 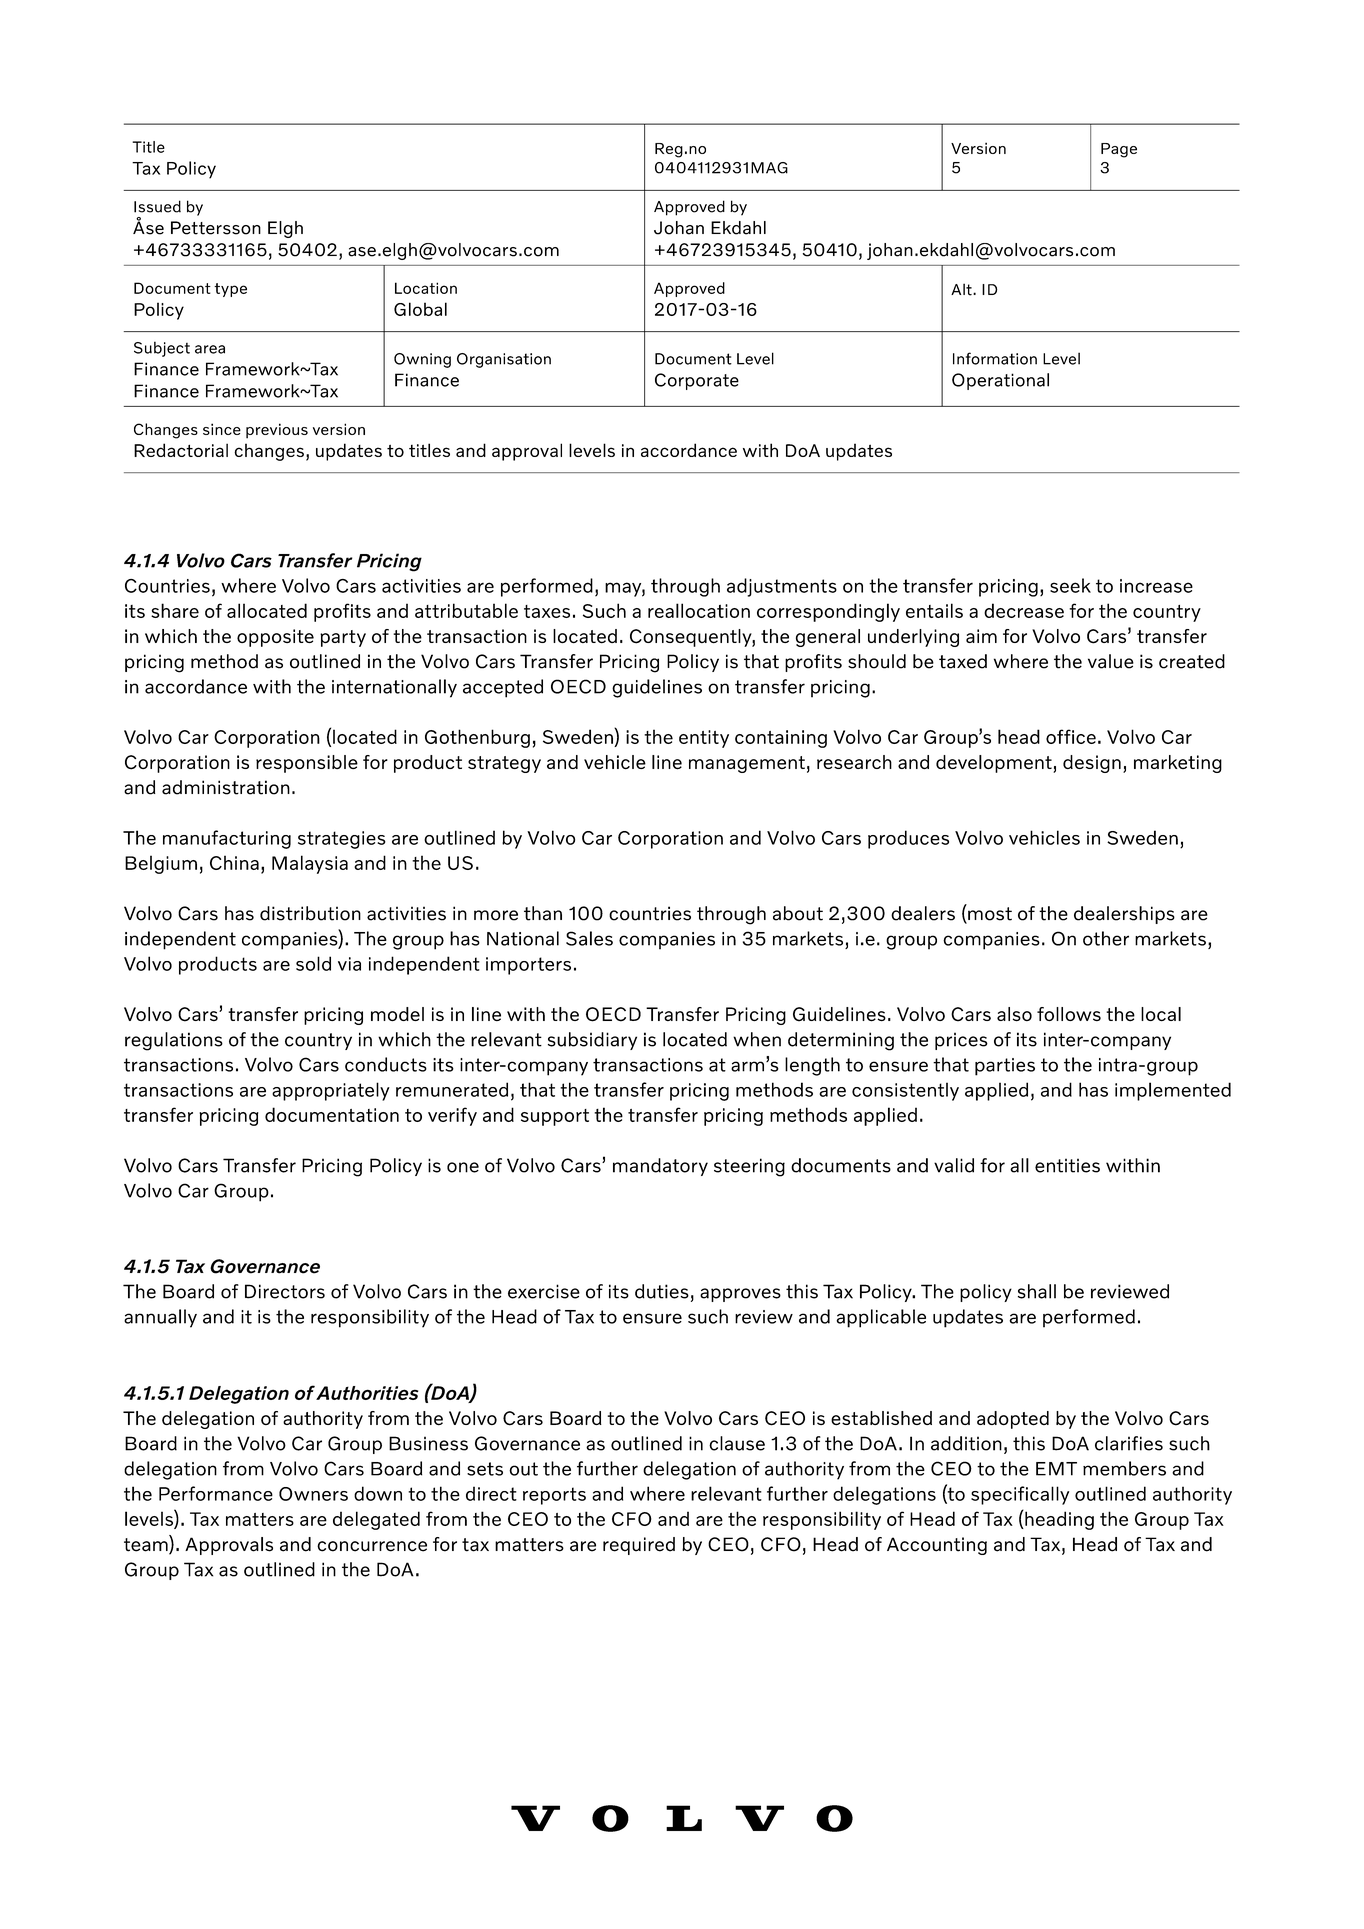 I want to click on Page, so click(x=1119, y=150).
